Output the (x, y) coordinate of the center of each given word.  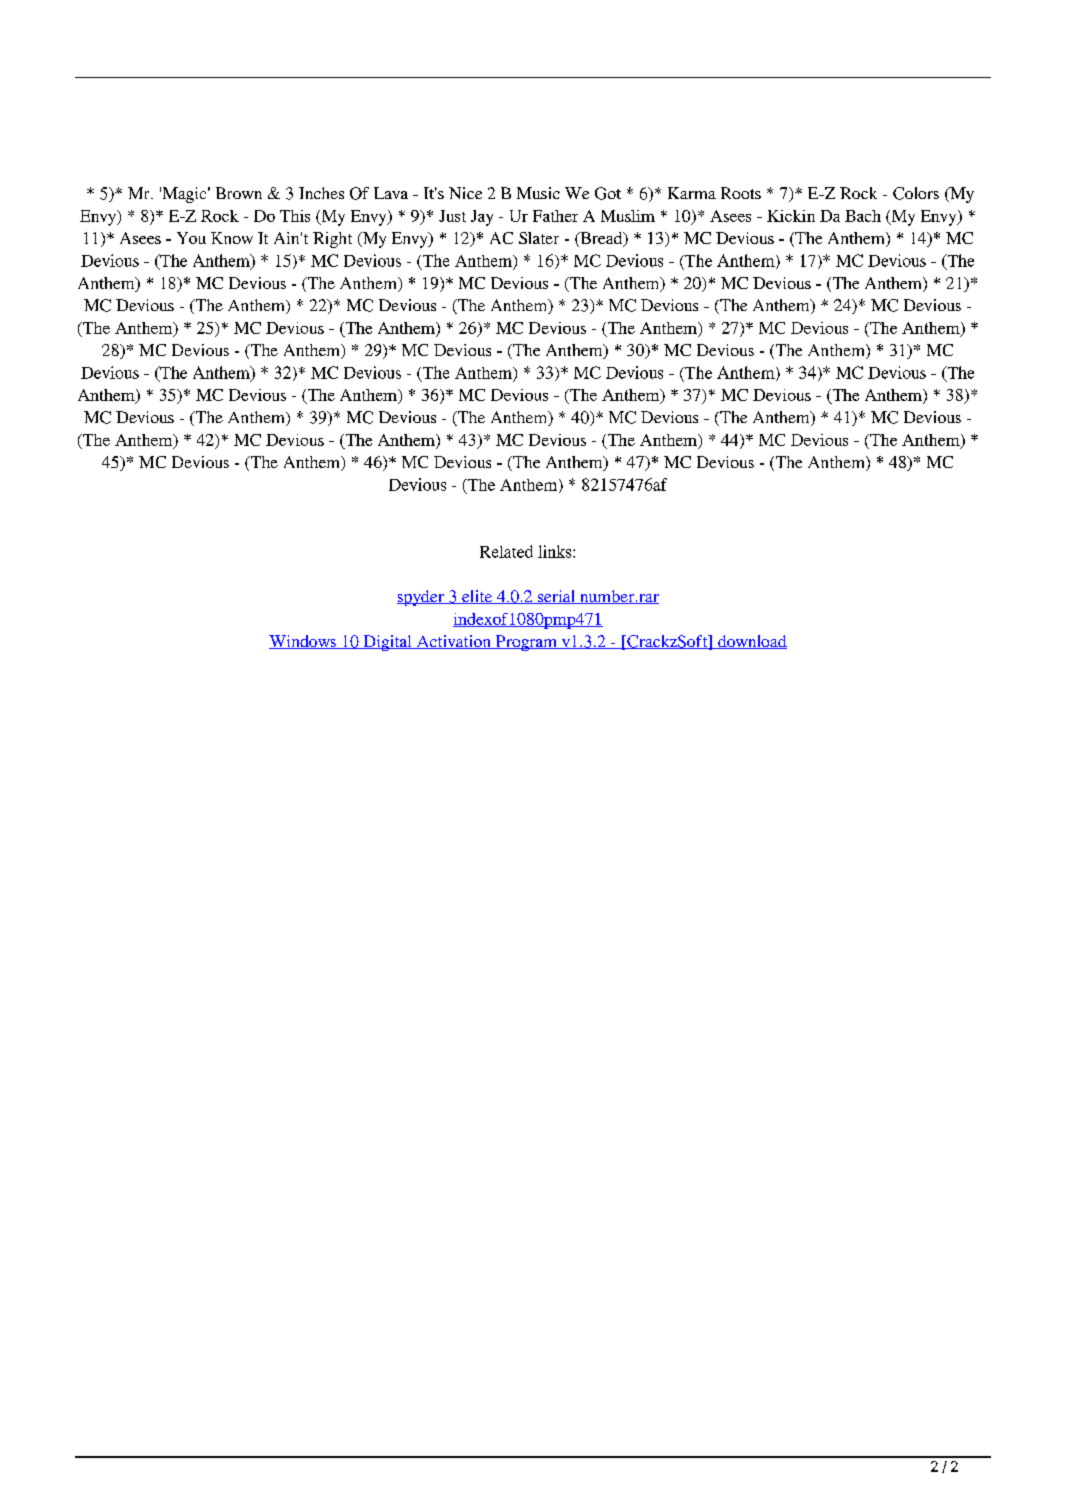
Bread (601, 239)
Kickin (791, 216)
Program (526, 643)
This (295, 216)
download (751, 642)
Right (332, 240)
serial (556, 597)
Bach (863, 216)
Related (506, 551)
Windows (303, 642)
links (556, 551)
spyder (421, 598)
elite (477, 597)
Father (555, 216)
